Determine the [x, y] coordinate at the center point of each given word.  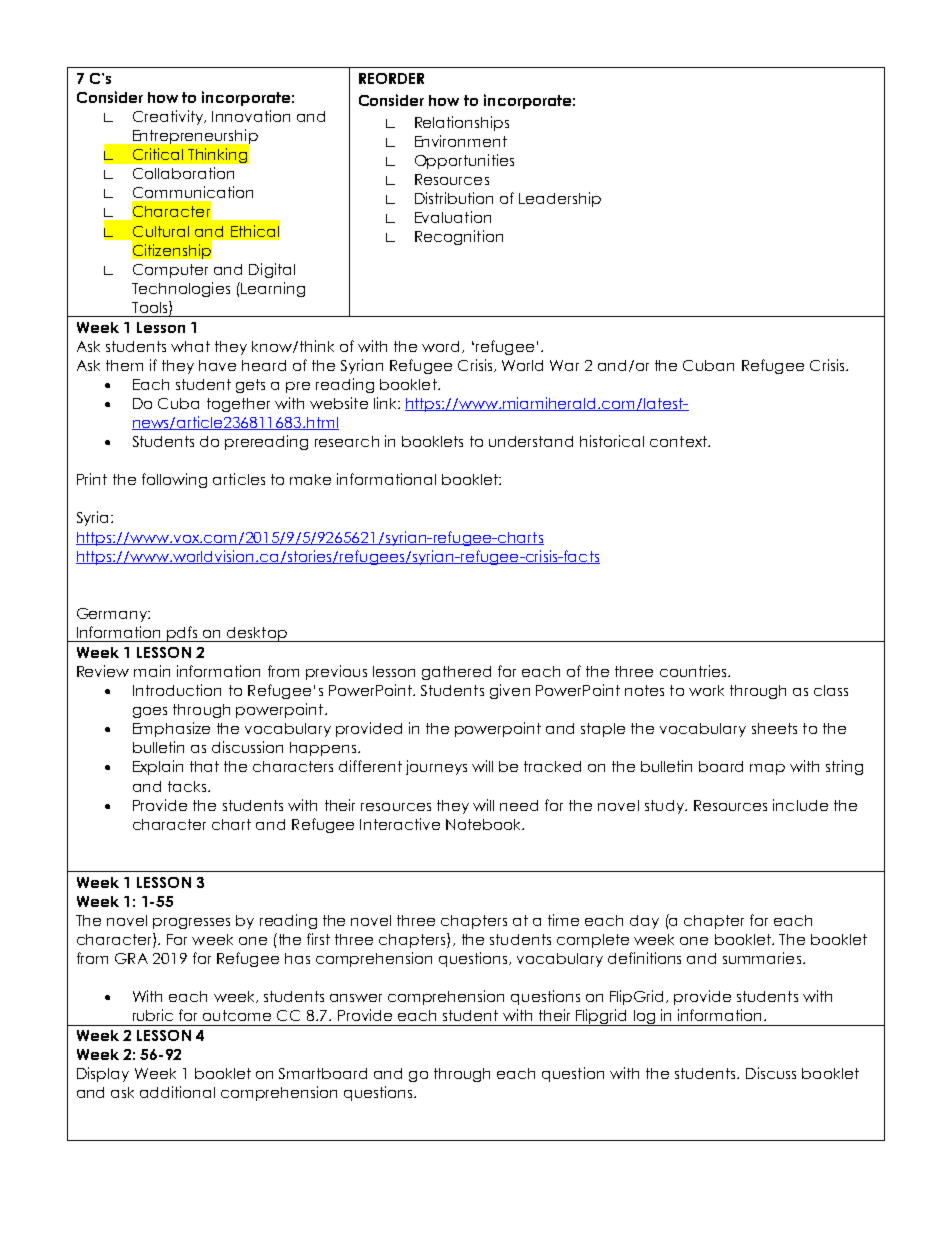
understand [531, 441]
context [680, 441]
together [238, 405]
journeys [436, 767]
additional [177, 1092]
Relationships [462, 123]
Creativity [169, 117]
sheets [774, 728]
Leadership [560, 199]
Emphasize [171, 729]
